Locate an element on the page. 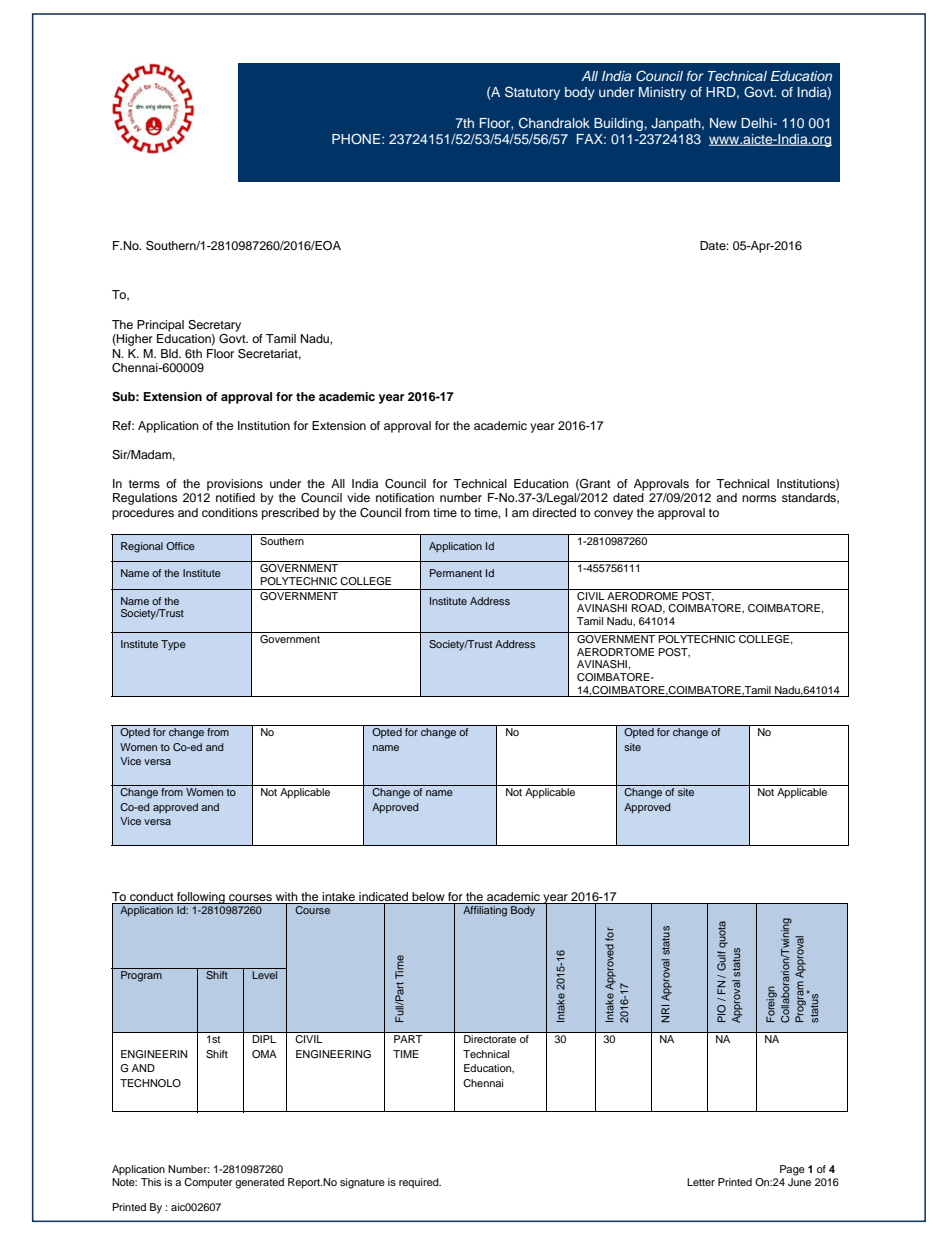 This document has width=952, height=1233. Directorate is located at coordinates (490, 1039).
